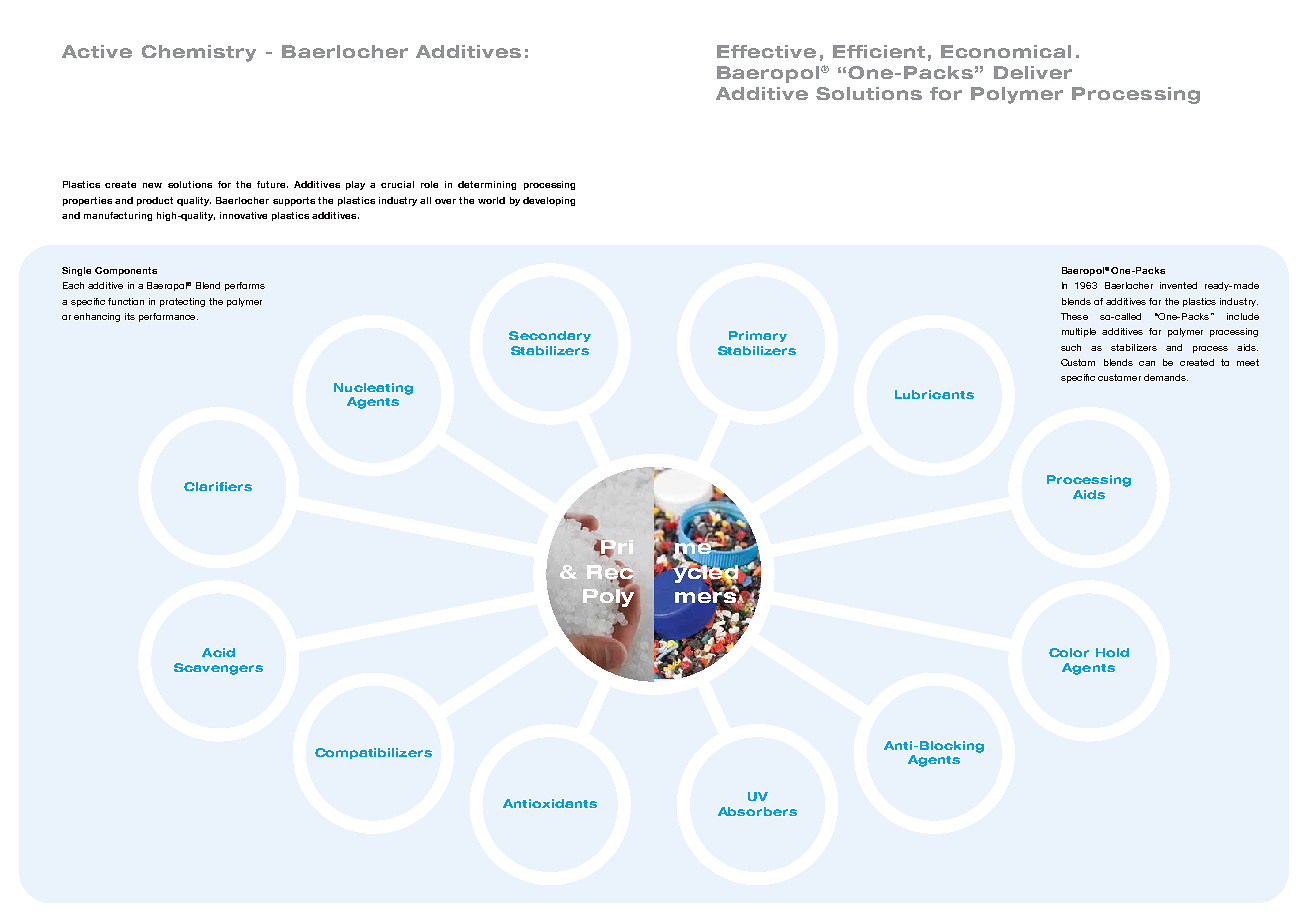  What do you see at coordinates (1074, 316) in the screenshot?
I see `These` at bounding box center [1074, 316].
